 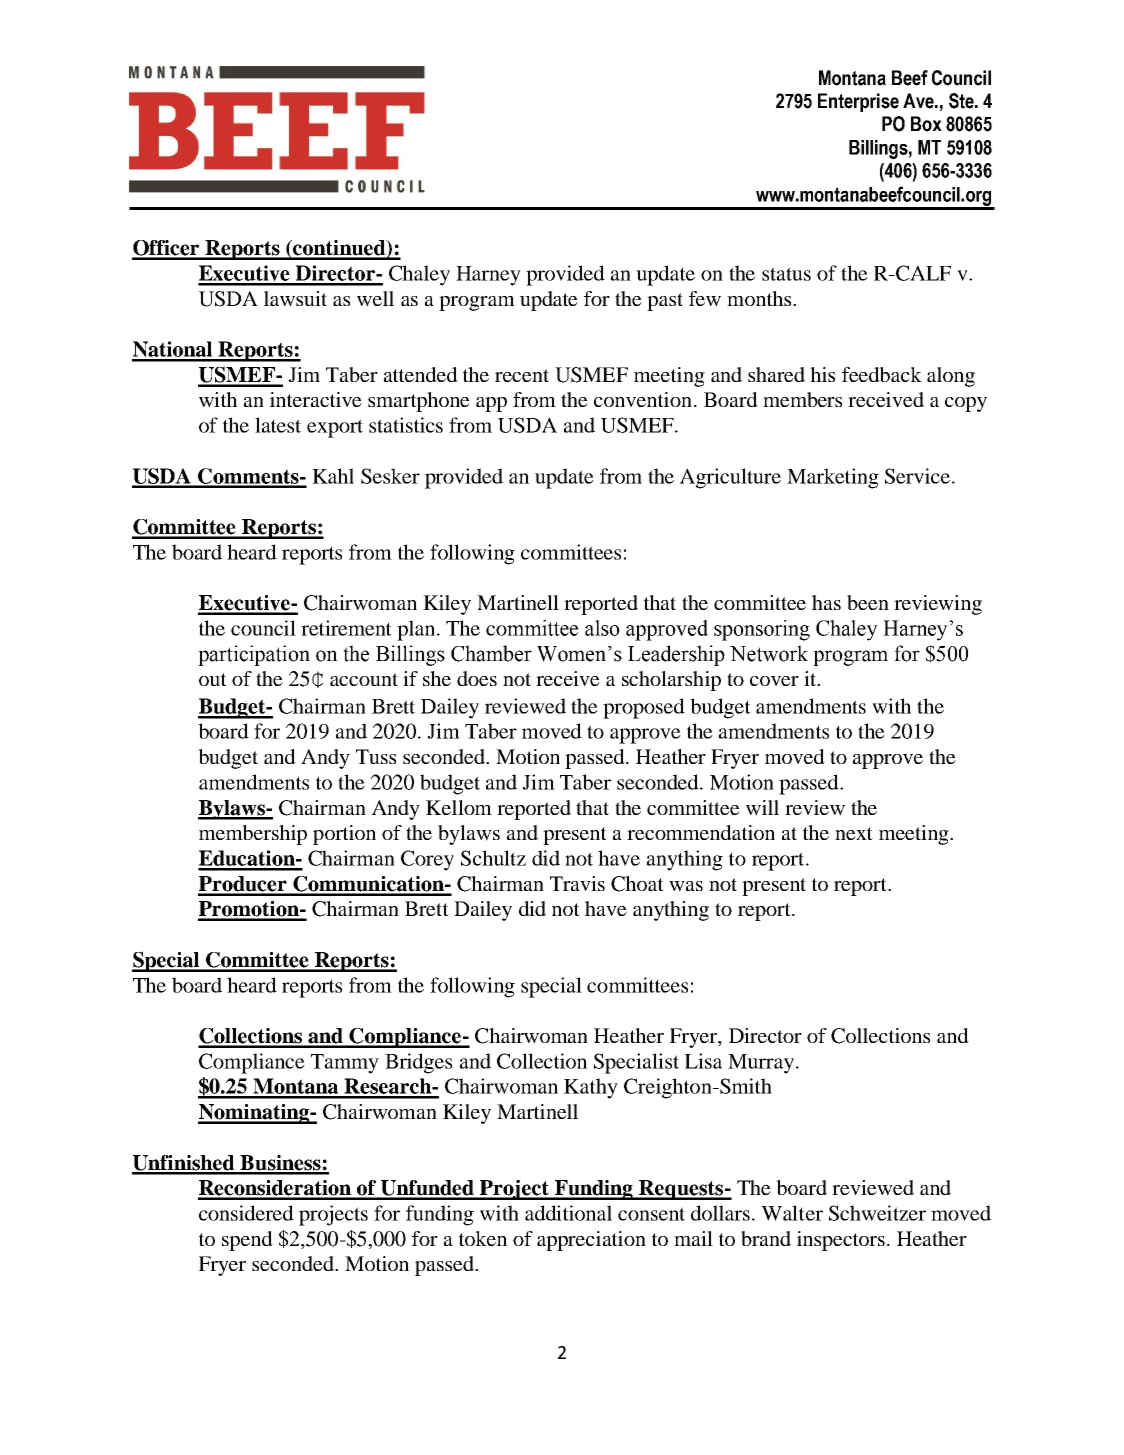 What do you see at coordinates (858, 102) in the screenshot?
I see `Enterprise` at bounding box center [858, 102].
